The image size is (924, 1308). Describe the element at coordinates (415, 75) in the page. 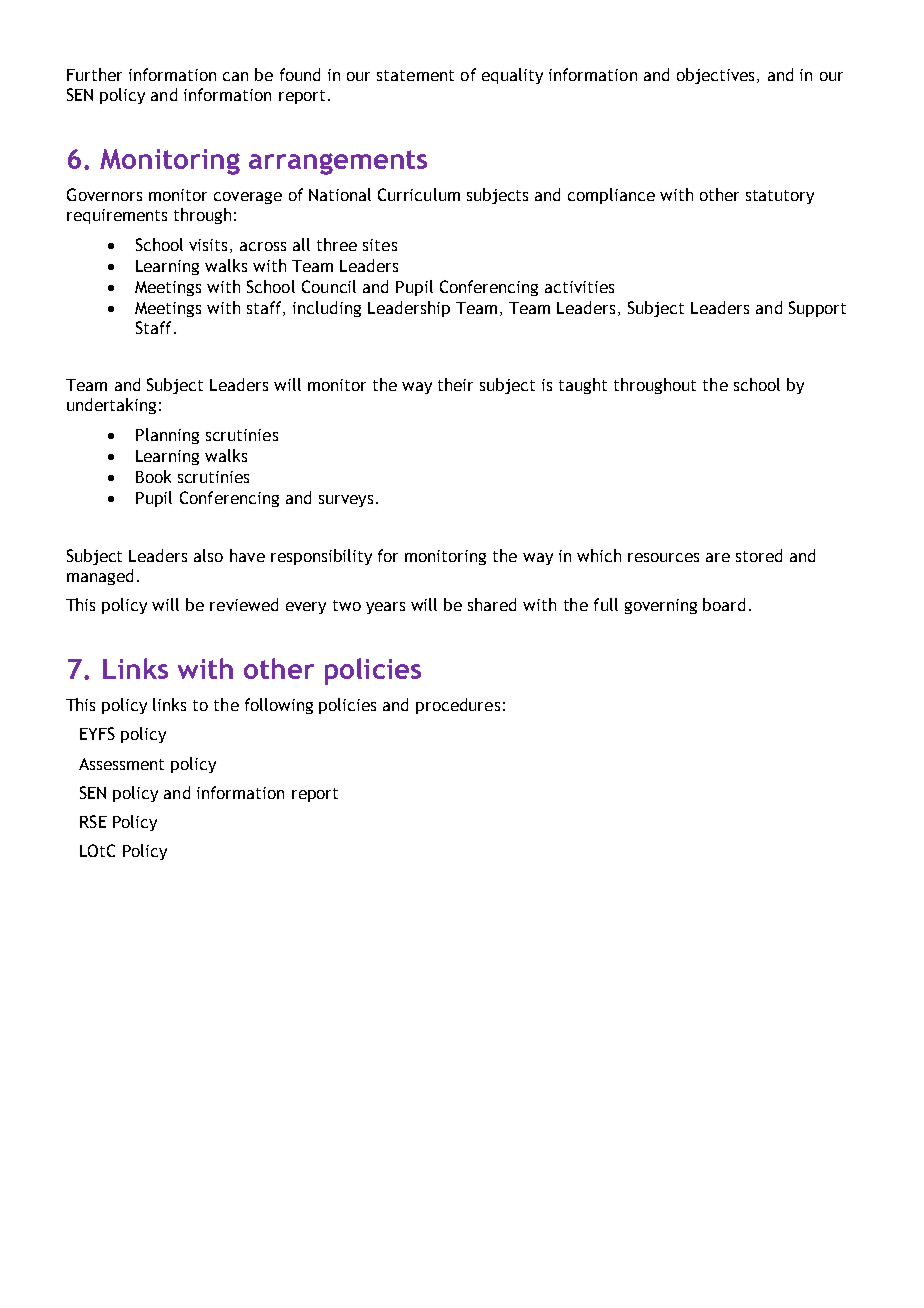

I see `statement` at that location.
